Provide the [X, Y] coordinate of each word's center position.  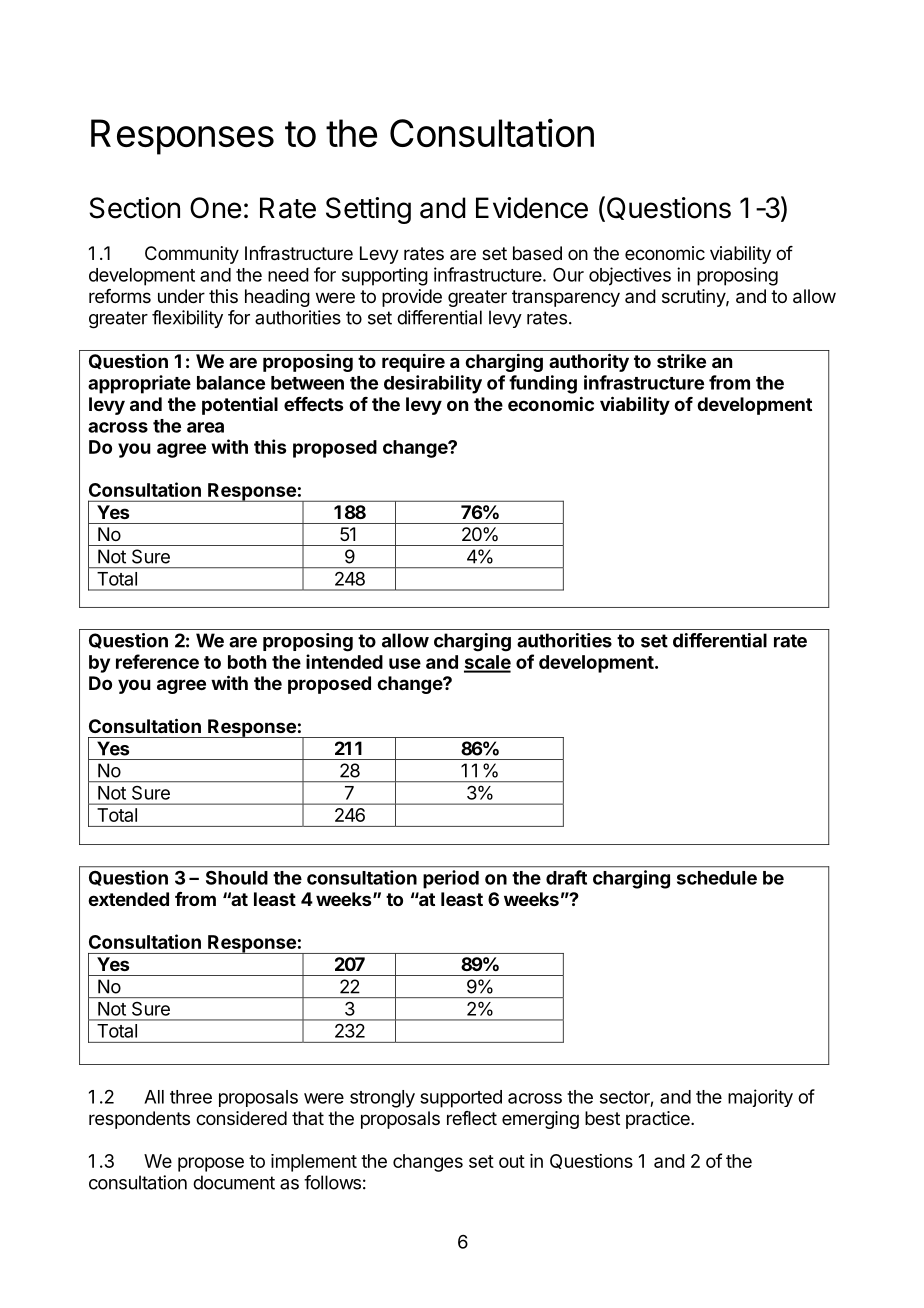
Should [237, 878]
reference [157, 661]
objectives [630, 276]
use [405, 663]
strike [681, 361]
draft [566, 877]
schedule [717, 878]
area [205, 427]
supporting [385, 276]
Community [192, 255]
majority [760, 1098]
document [234, 1182]
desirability [433, 384]
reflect [472, 1118]
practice [659, 1120]
